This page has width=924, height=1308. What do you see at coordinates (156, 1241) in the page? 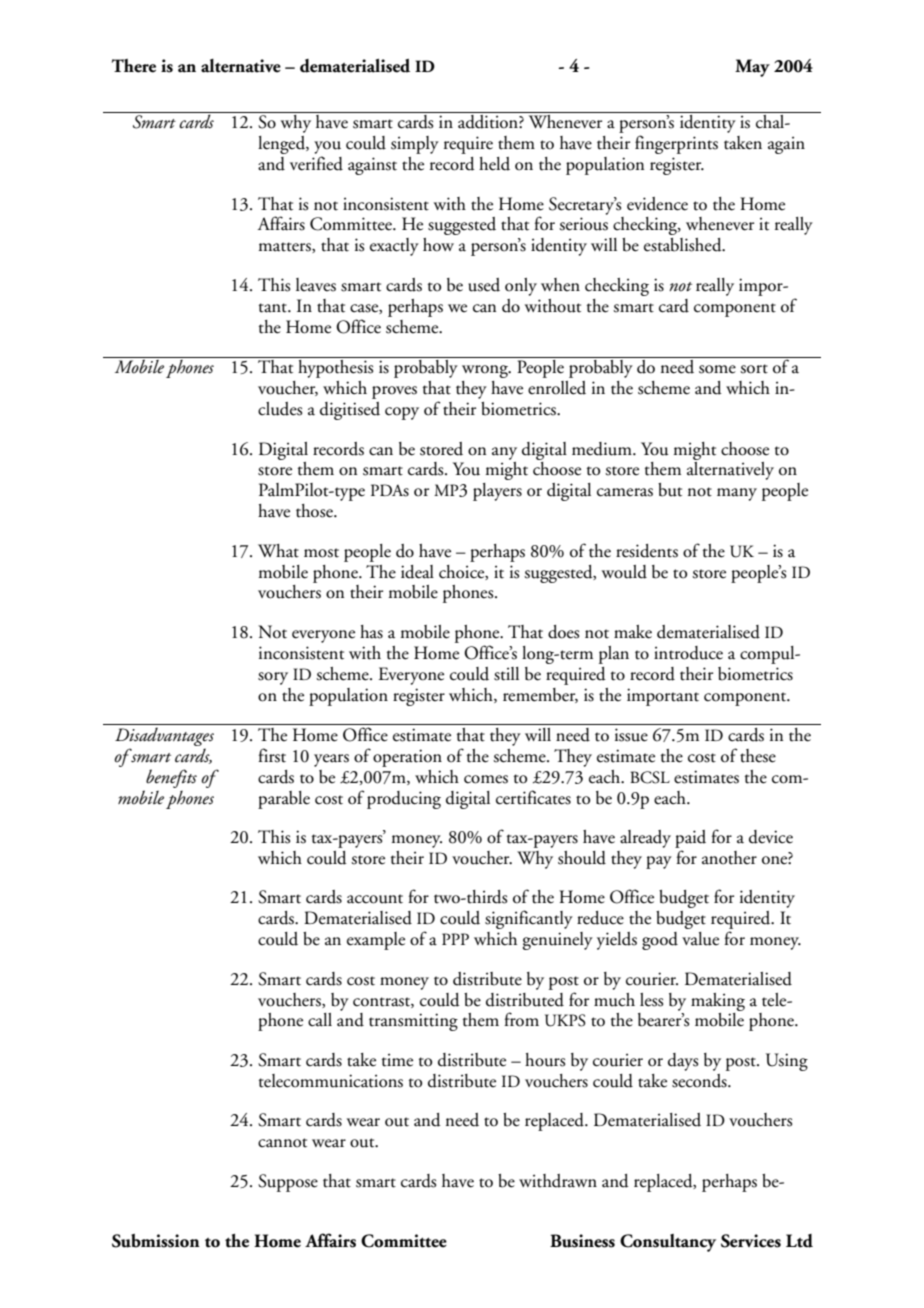
I see `Submission` at bounding box center [156, 1241].
